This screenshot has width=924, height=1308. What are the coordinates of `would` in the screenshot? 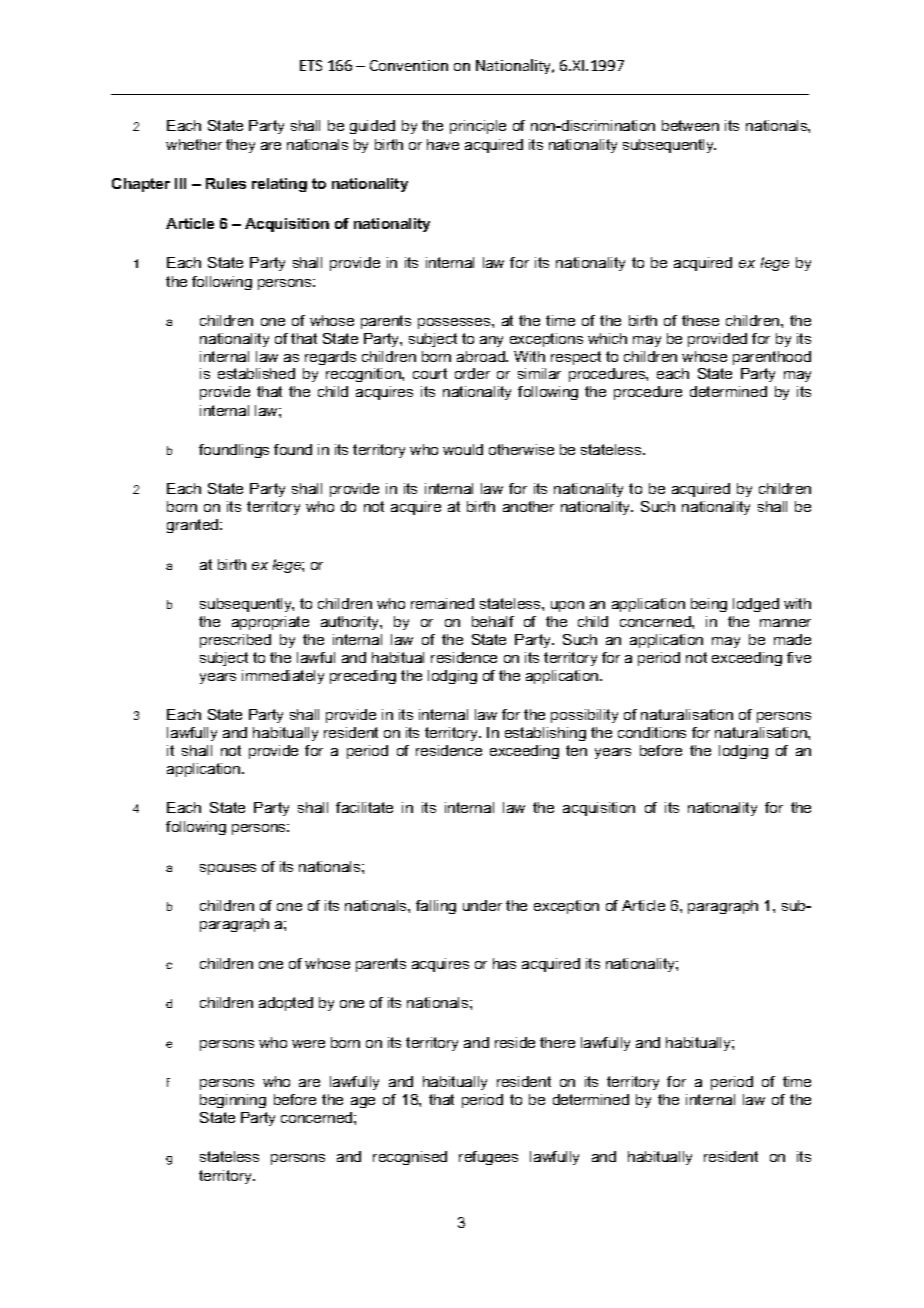 It's located at (463, 449).
